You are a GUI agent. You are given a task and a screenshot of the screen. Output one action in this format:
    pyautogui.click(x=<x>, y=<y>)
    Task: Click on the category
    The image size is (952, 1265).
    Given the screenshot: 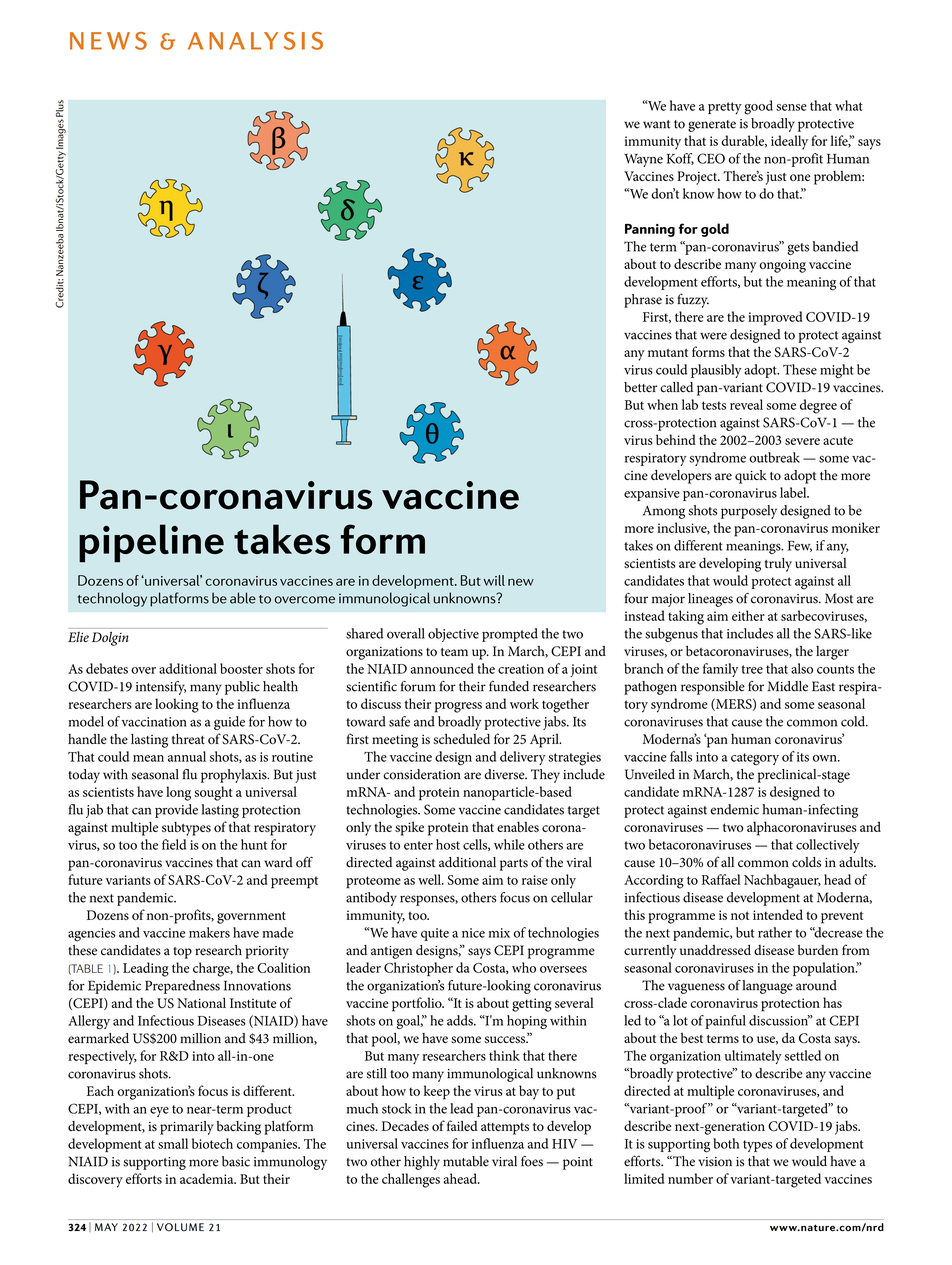 What is the action you would take?
    pyautogui.click(x=755, y=759)
